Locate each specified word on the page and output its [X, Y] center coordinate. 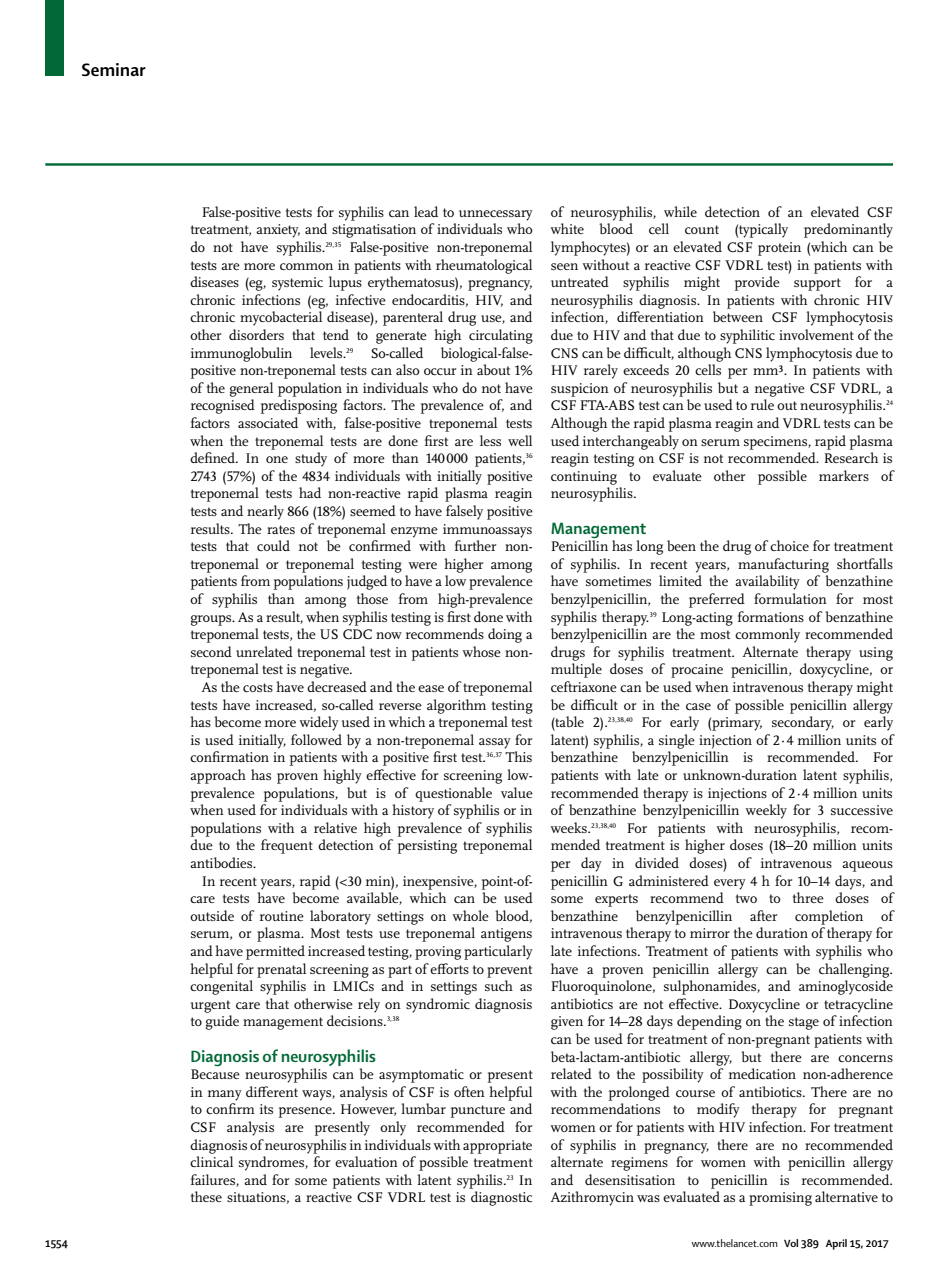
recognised [223, 406]
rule [762, 404]
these [206, 1196]
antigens [506, 935]
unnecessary [496, 215]
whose [481, 651]
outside [212, 915]
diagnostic [502, 1198]
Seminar [114, 70]
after [764, 915]
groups [212, 620]
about [493, 369]
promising [780, 1199]
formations [771, 616]
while [680, 211]
